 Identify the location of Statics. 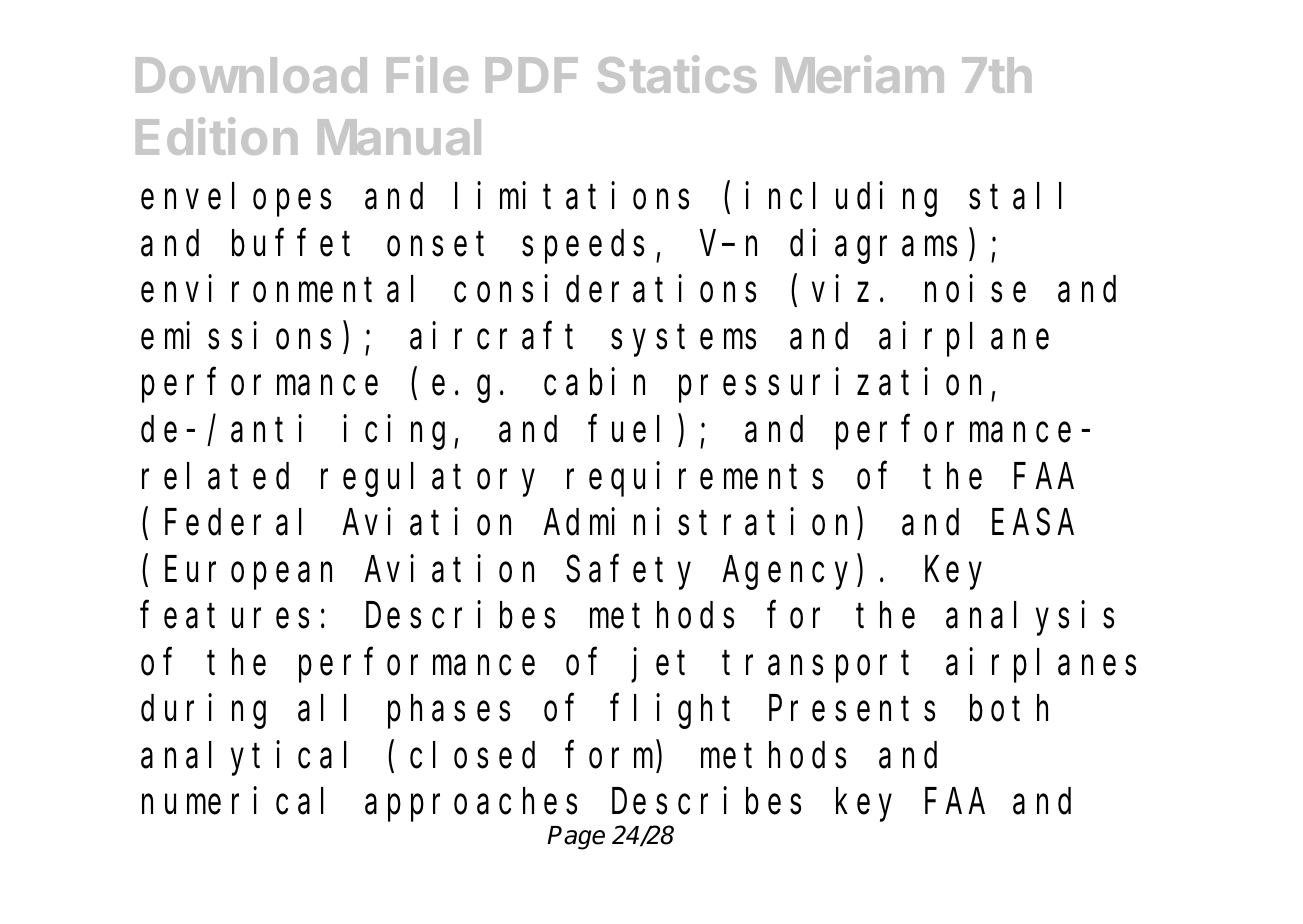
(677, 74).
